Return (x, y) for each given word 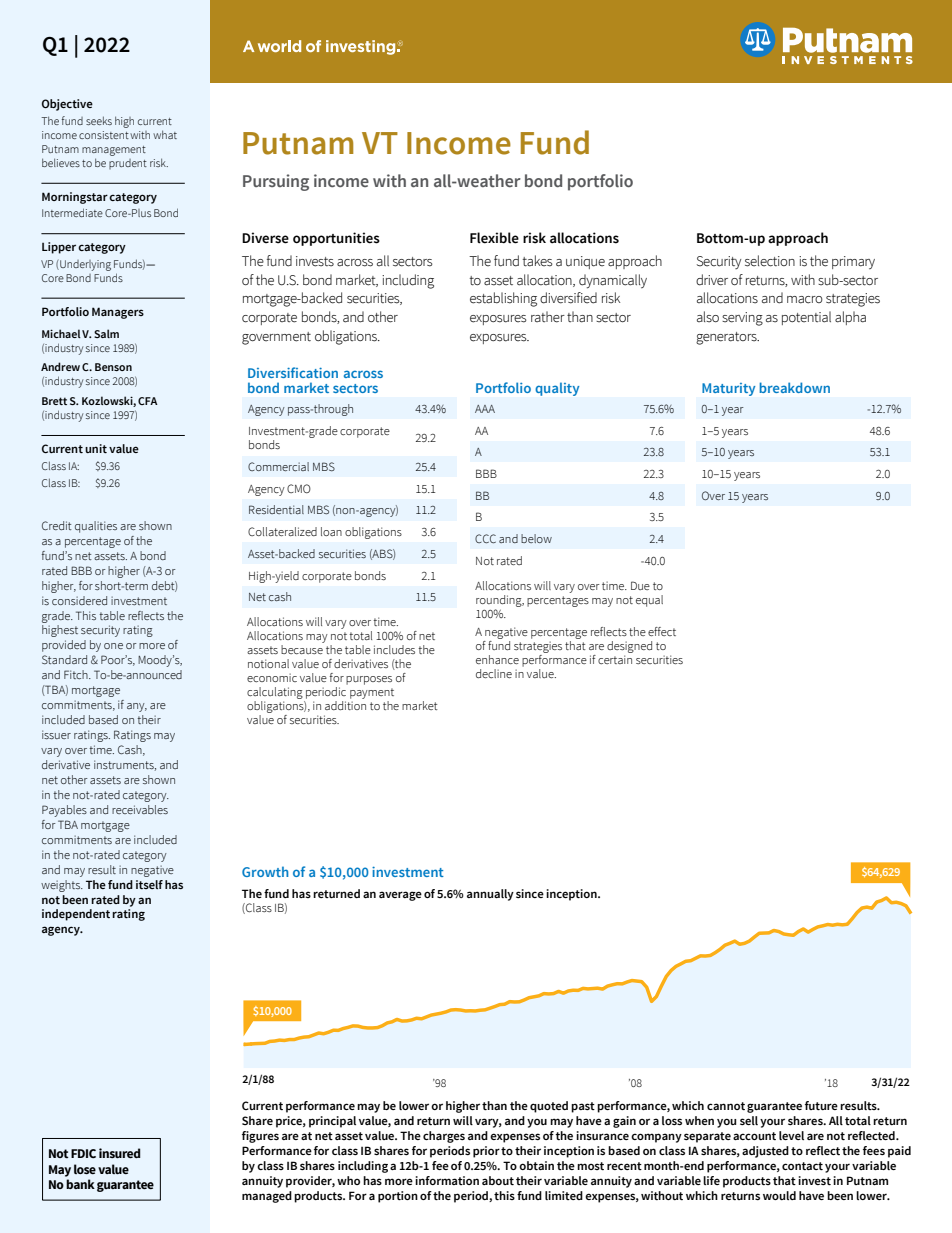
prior (486, 1152)
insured (119, 1153)
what (165, 134)
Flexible (494, 238)
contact (802, 1166)
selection (770, 261)
